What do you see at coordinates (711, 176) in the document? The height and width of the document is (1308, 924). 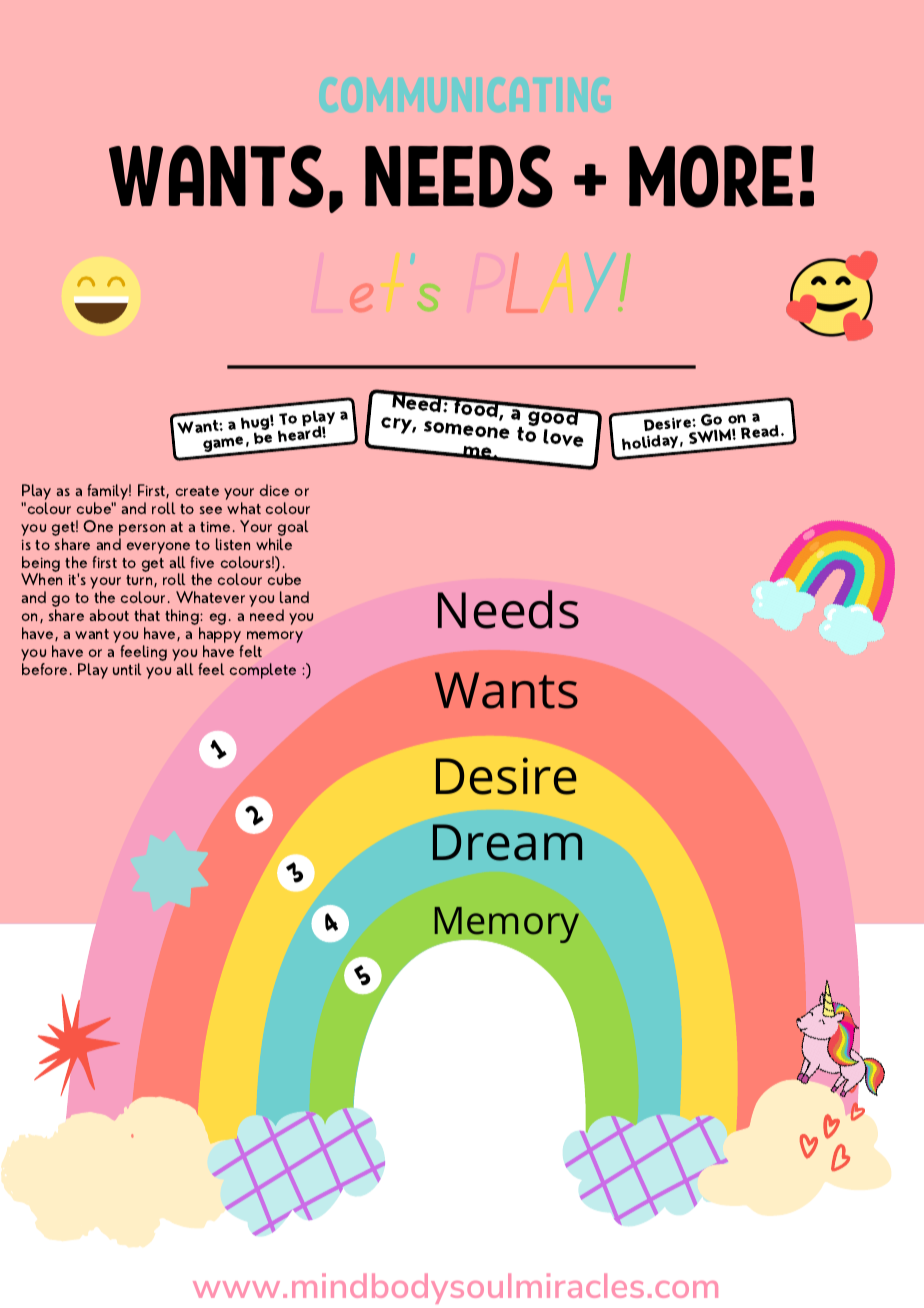 I see `MORE` at bounding box center [711, 176].
